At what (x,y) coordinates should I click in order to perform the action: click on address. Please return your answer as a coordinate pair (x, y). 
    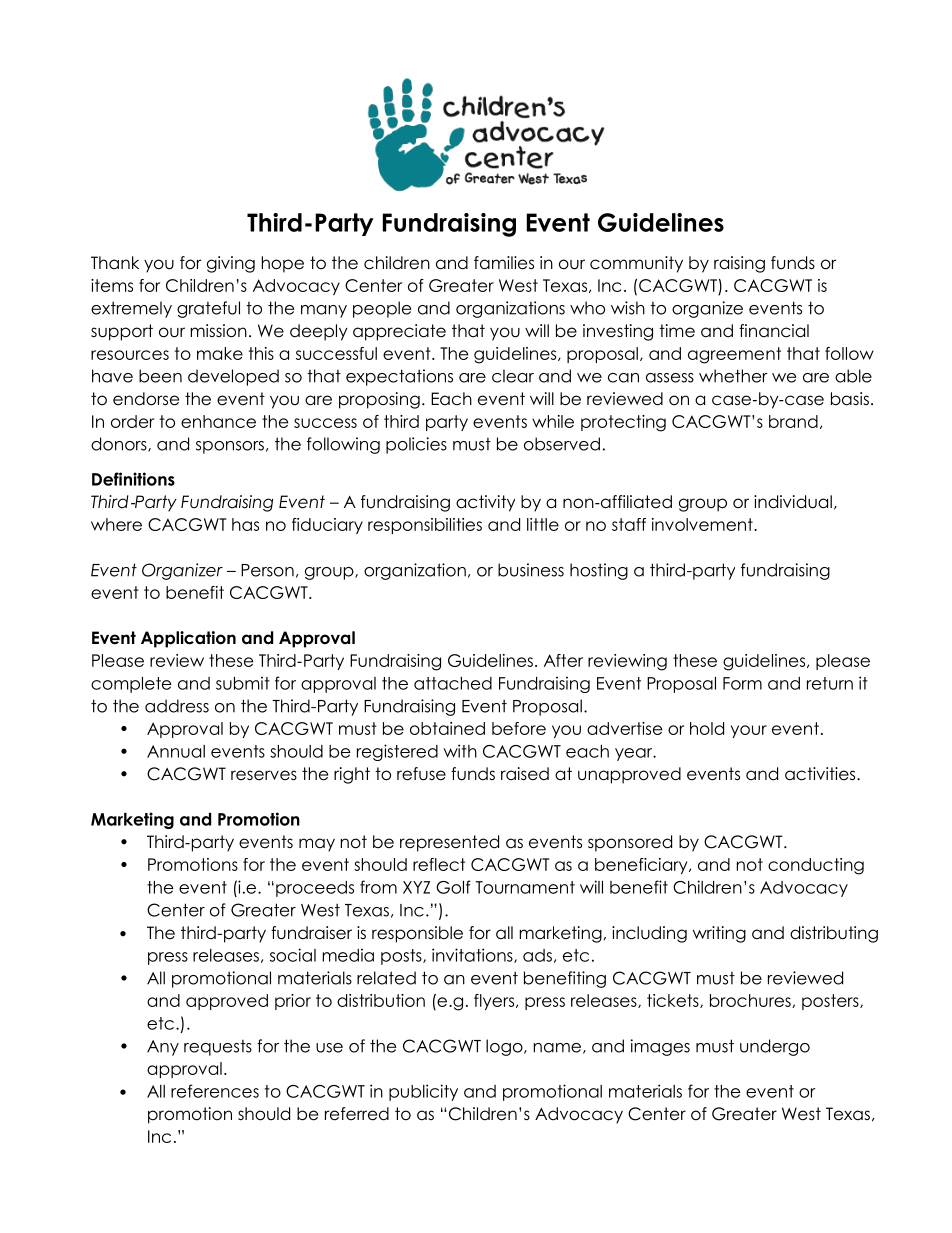
    Looking at the image, I should click on (177, 706).
